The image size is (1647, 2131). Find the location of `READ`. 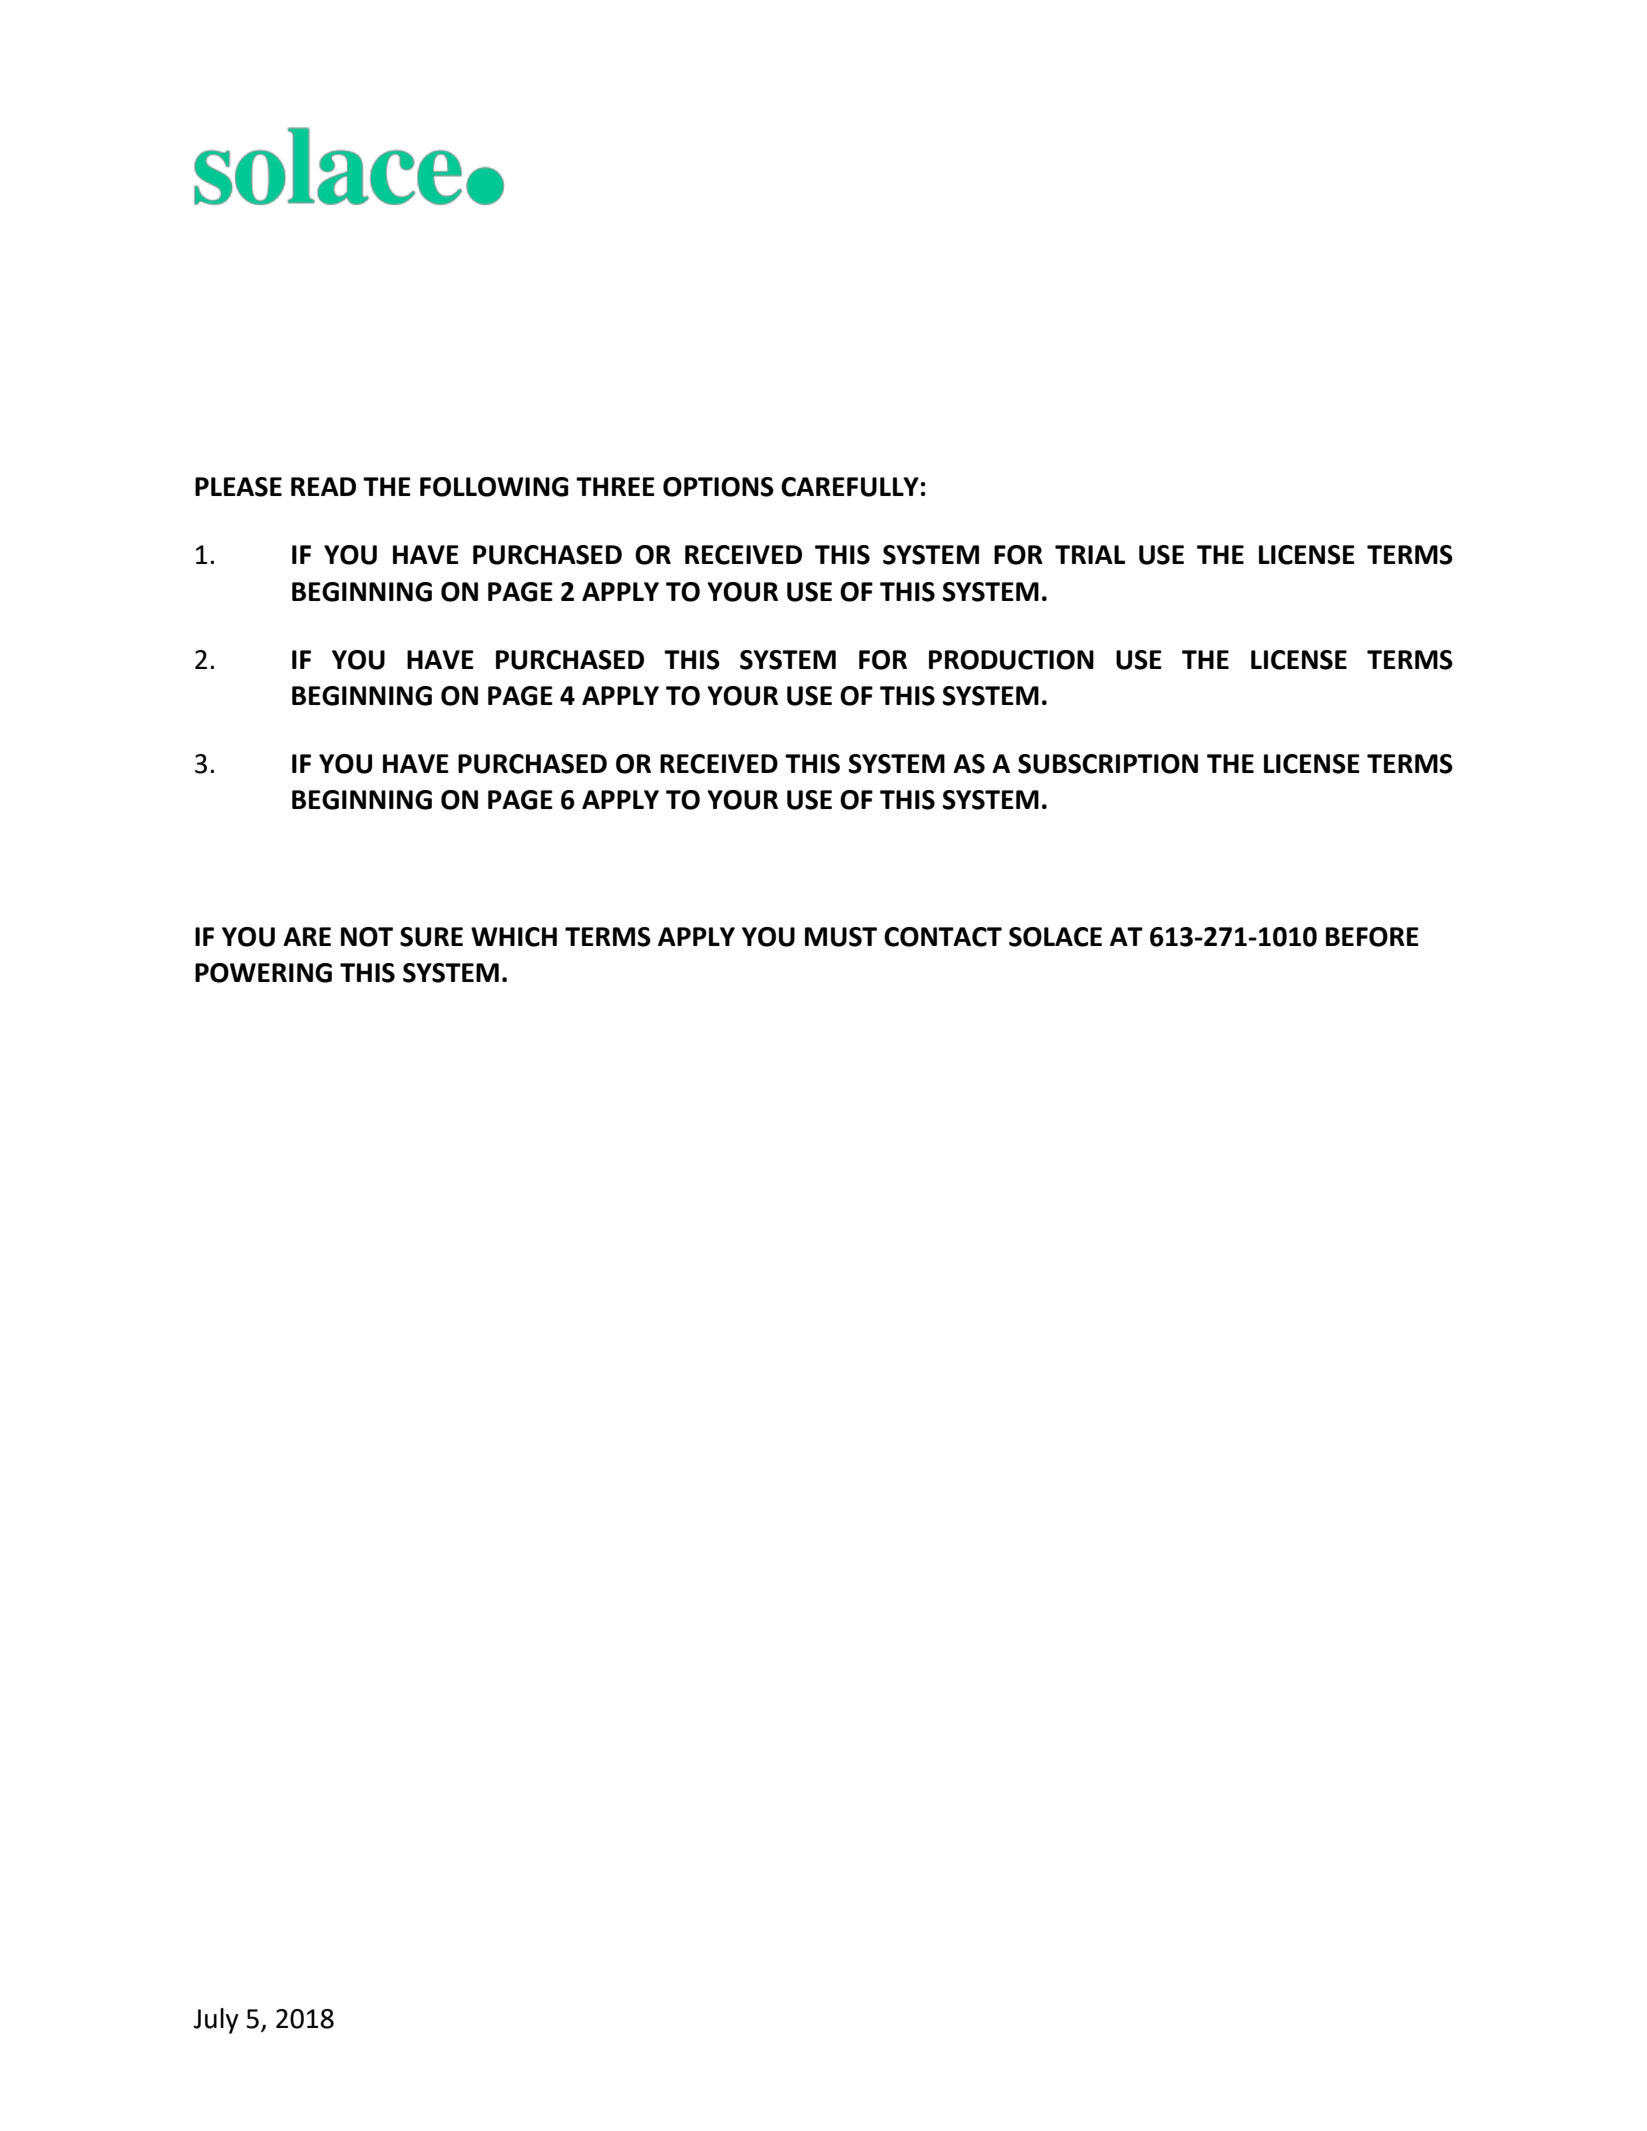

READ is located at coordinates (323, 486).
